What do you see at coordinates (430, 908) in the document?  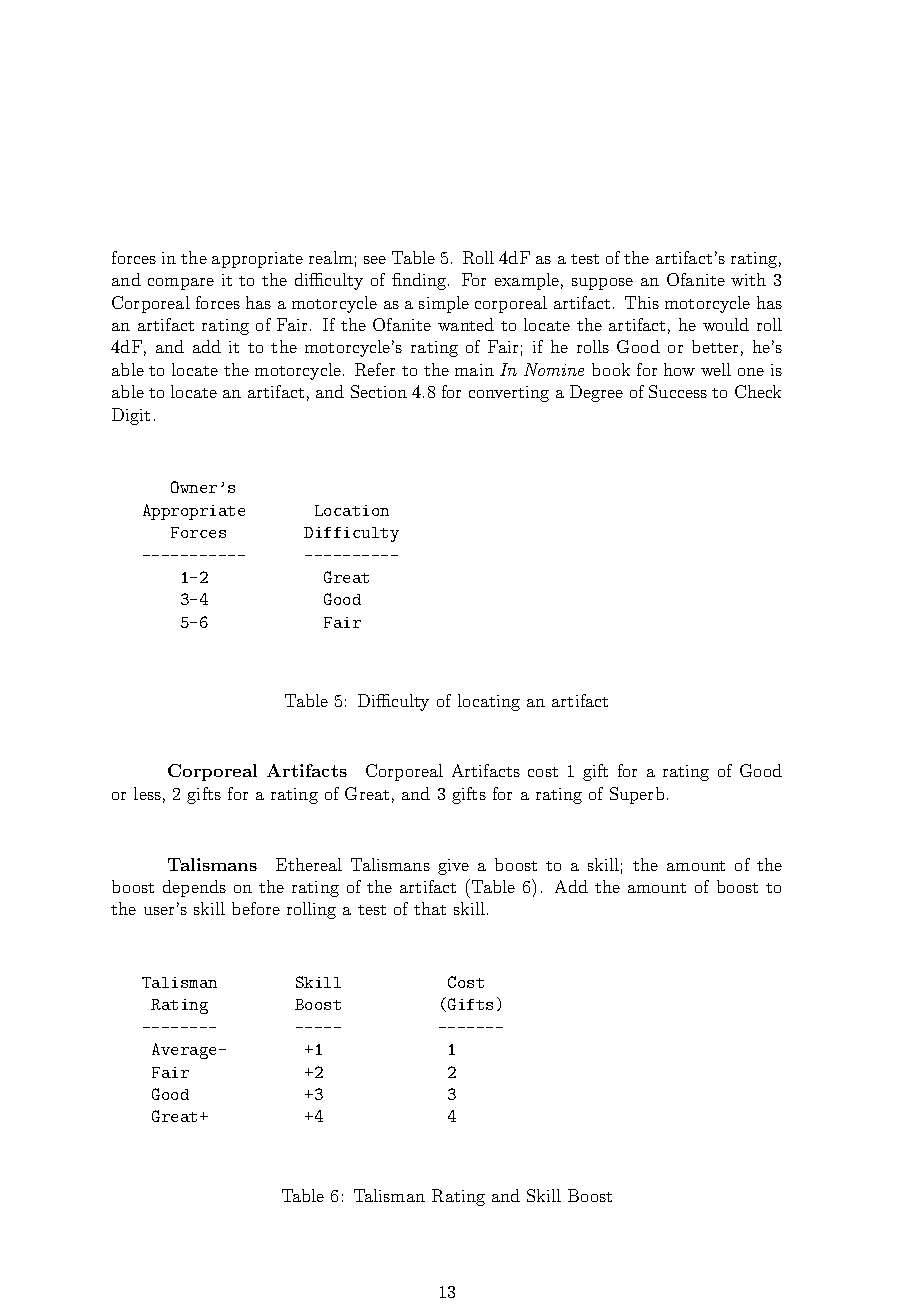 I see `that` at bounding box center [430, 908].
